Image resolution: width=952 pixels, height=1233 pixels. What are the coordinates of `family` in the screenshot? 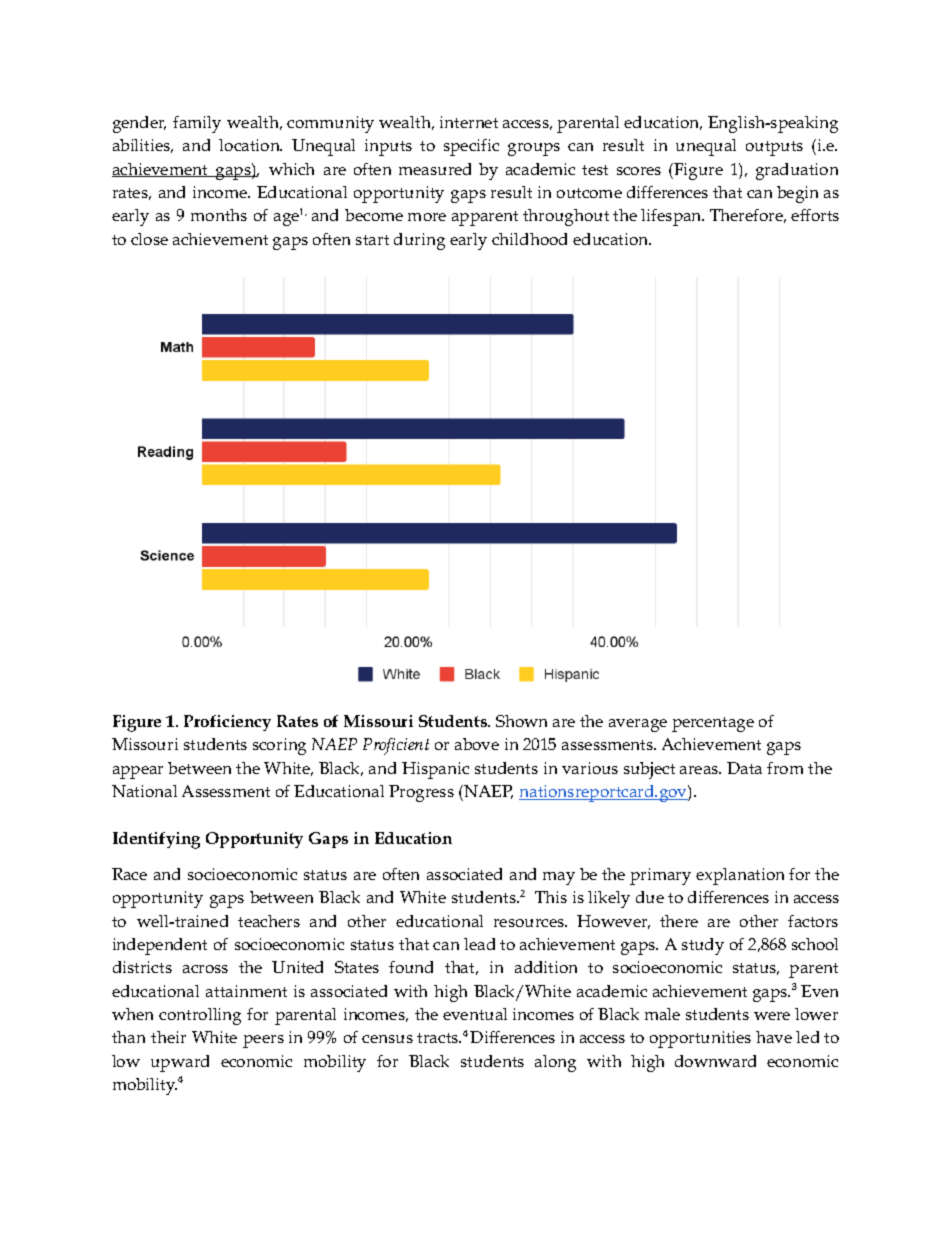 It's located at (197, 124).
